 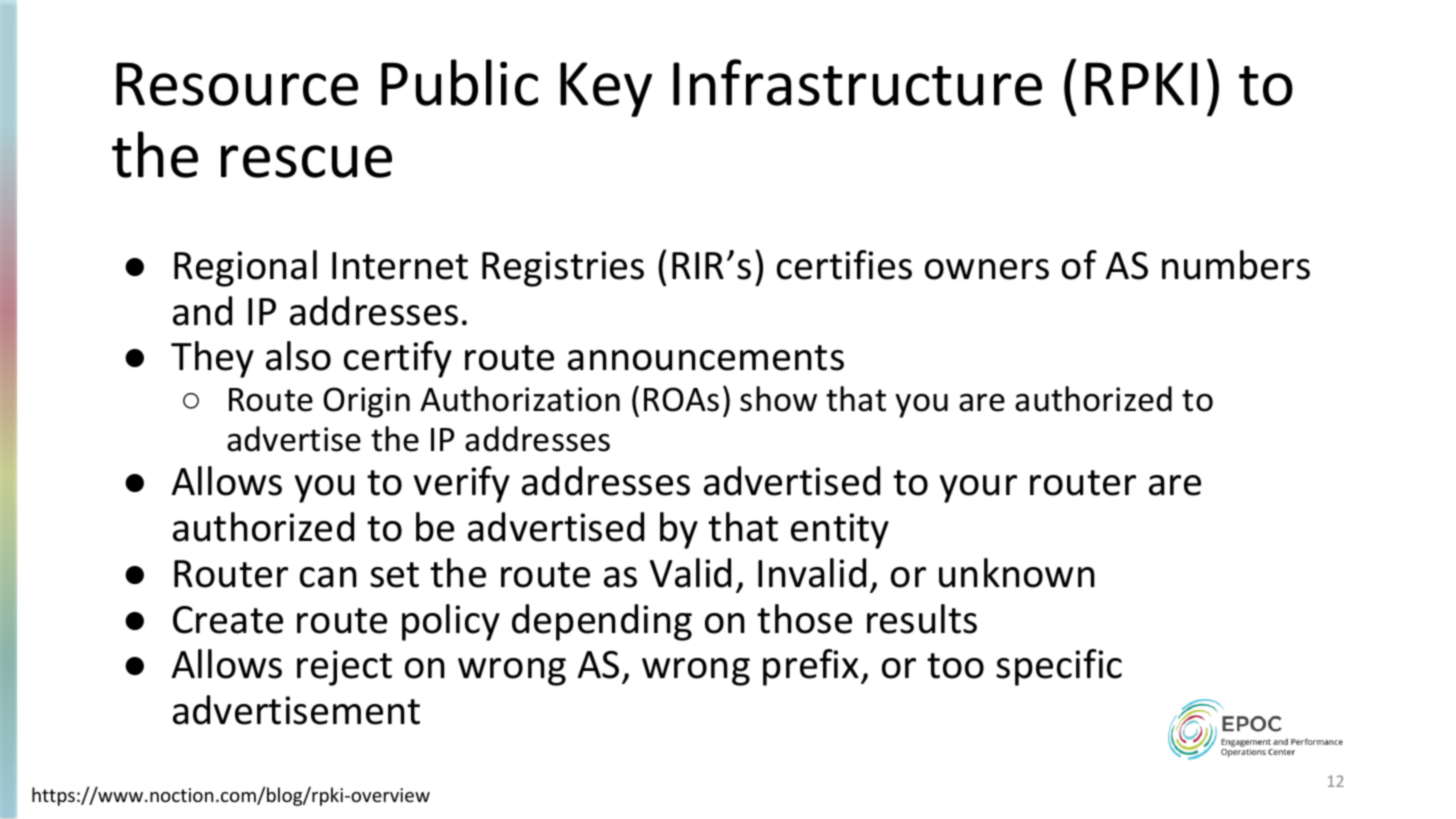 I want to click on Key, so click(x=606, y=89).
